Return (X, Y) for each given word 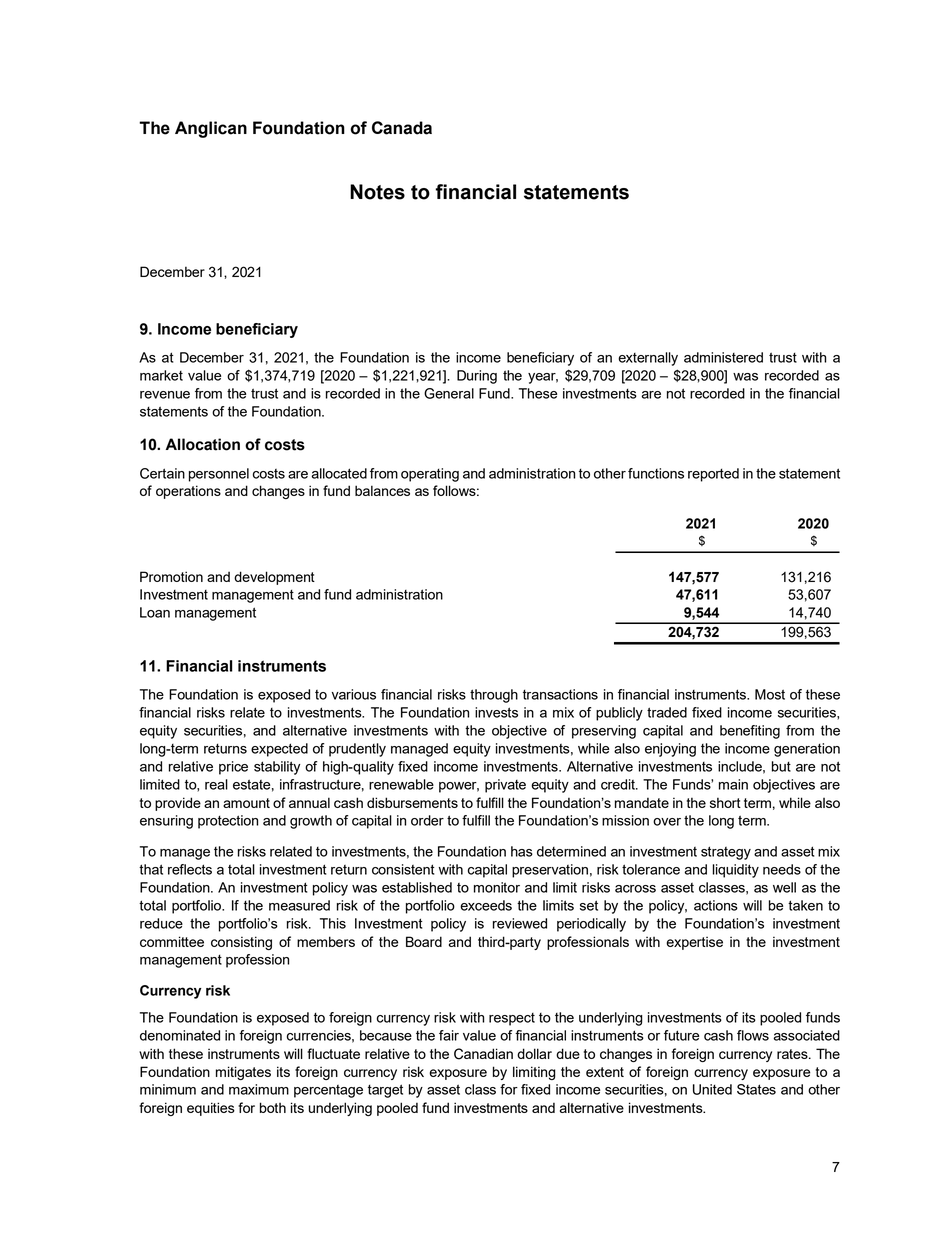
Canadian (483, 1054)
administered (723, 357)
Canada (402, 128)
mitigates (243, 1073)
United (712, 1089)
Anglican (211, 129)
